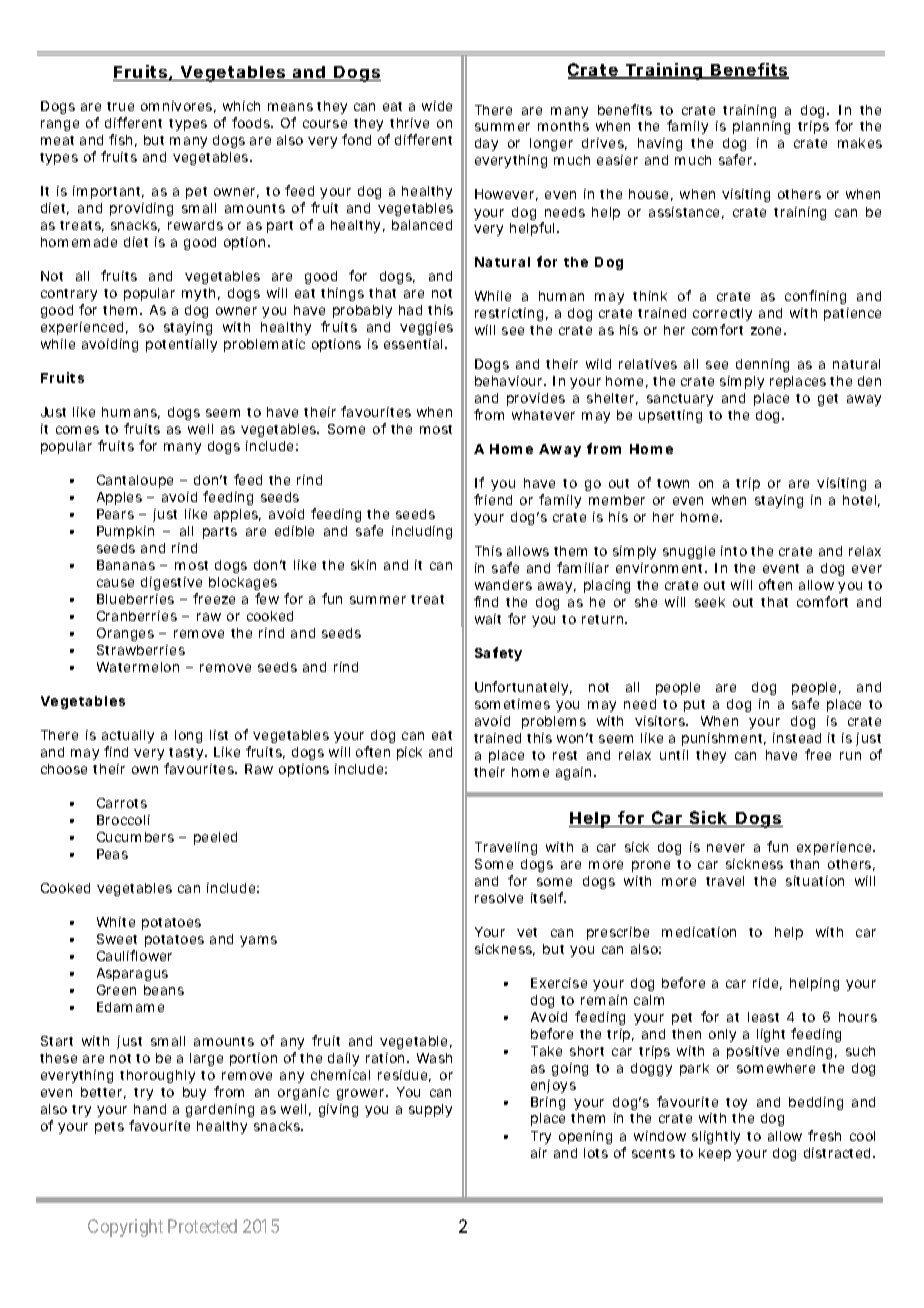 The width and height of the image is (924, 1308). What do you see at coordinates (486, 144) in the image?
I see `day` at bounding box center [486, 144].
